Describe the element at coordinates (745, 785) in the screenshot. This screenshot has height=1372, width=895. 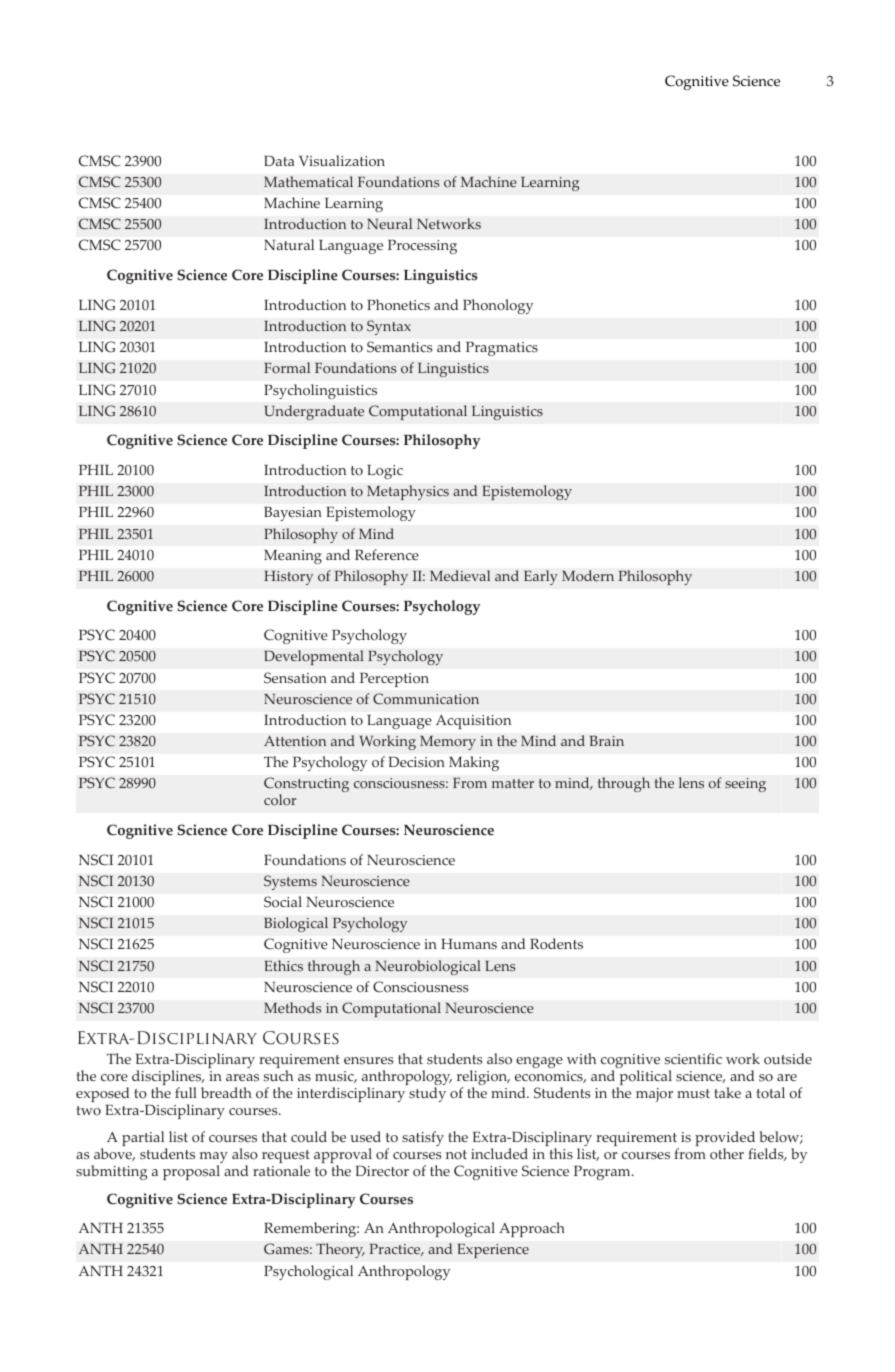
I see `seeing` at that location.
